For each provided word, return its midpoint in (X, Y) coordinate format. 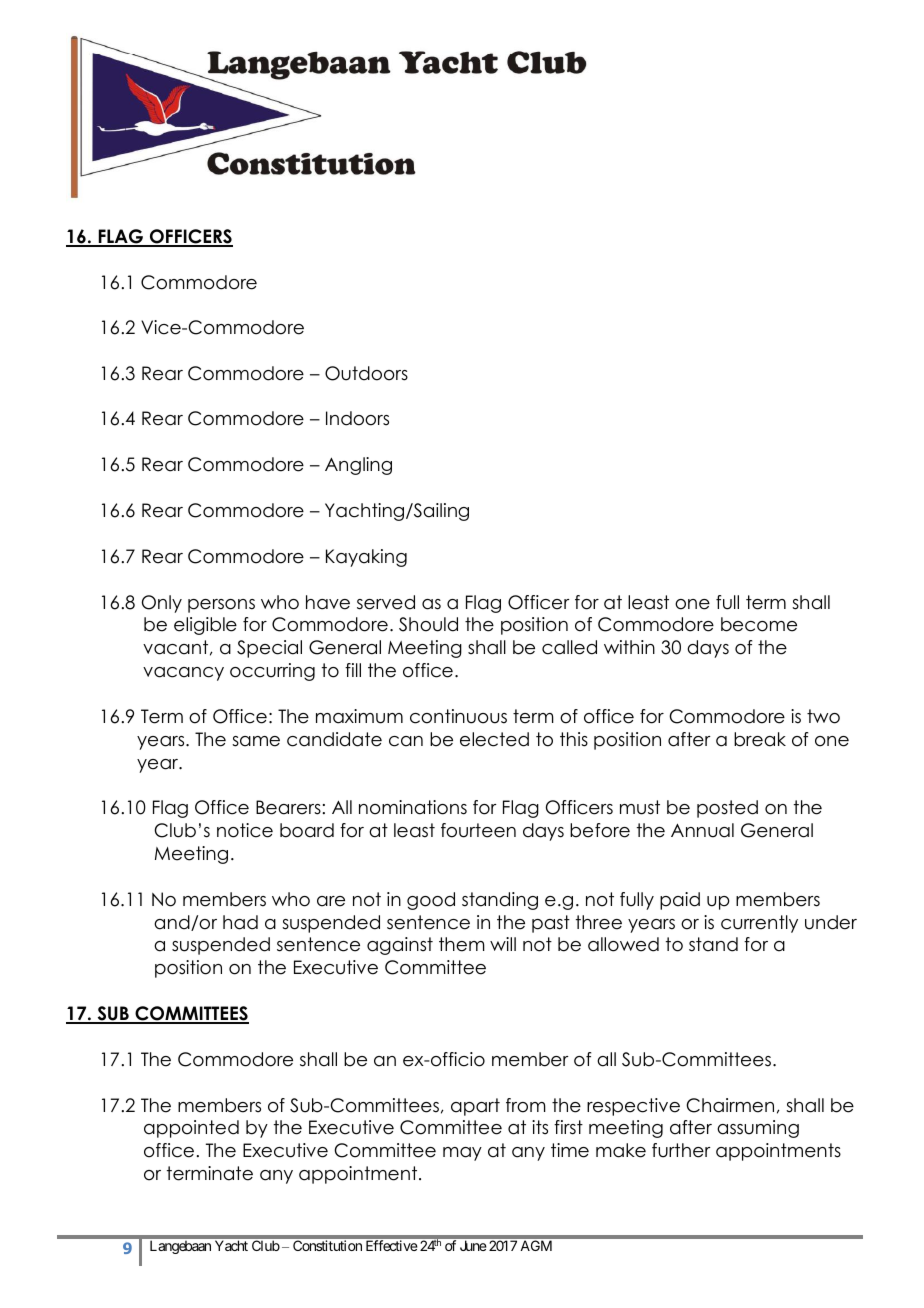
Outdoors (366, 373)
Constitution (327, 1245)
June (473, 1245)
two (823, 716)
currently (759, 924)
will (503, 944)
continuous (458, 716)
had (240, 922)
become (759, 624)
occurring (272, 672)
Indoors (357, 418)
